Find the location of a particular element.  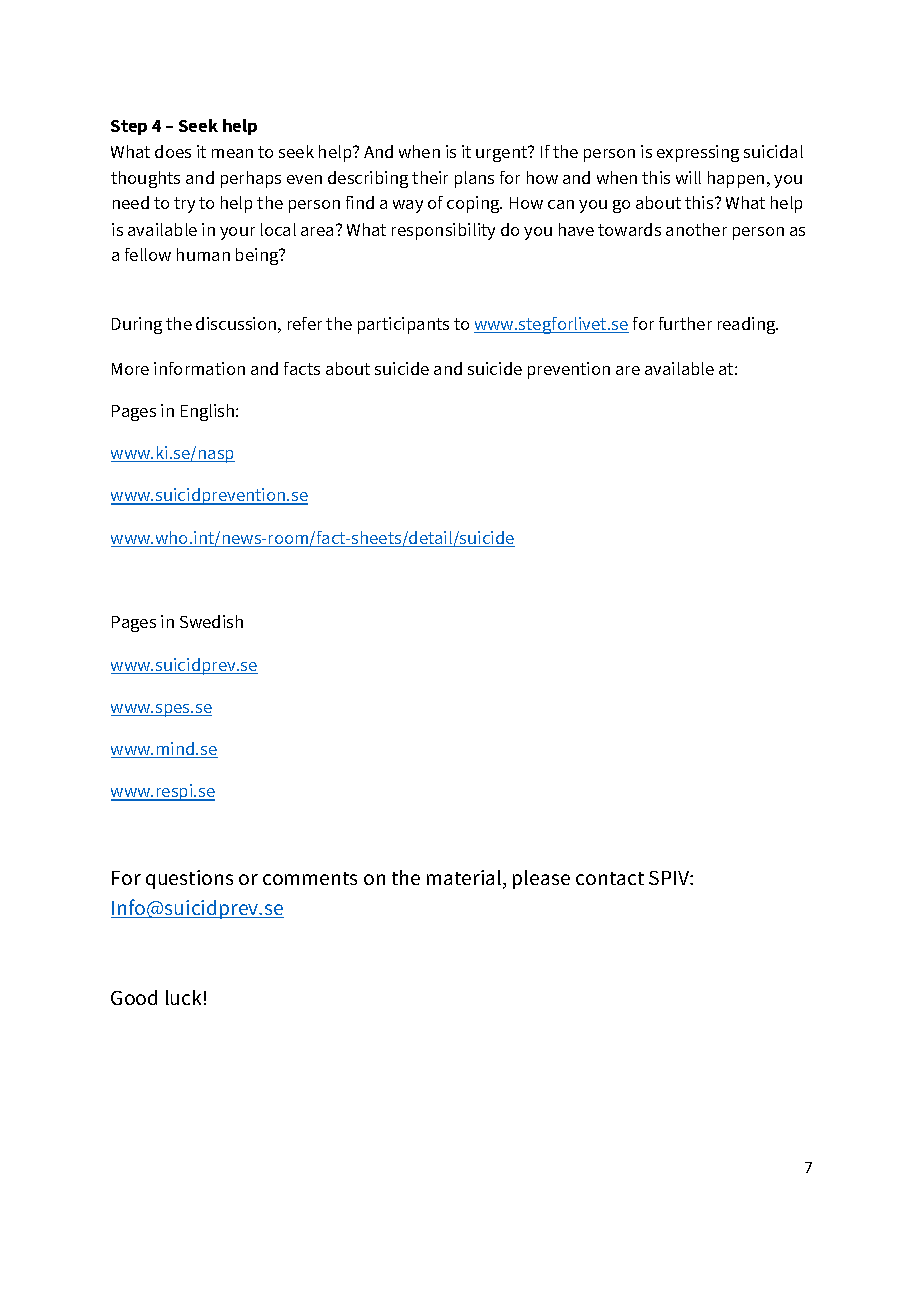

mean is located at coordinates (232, 153).
